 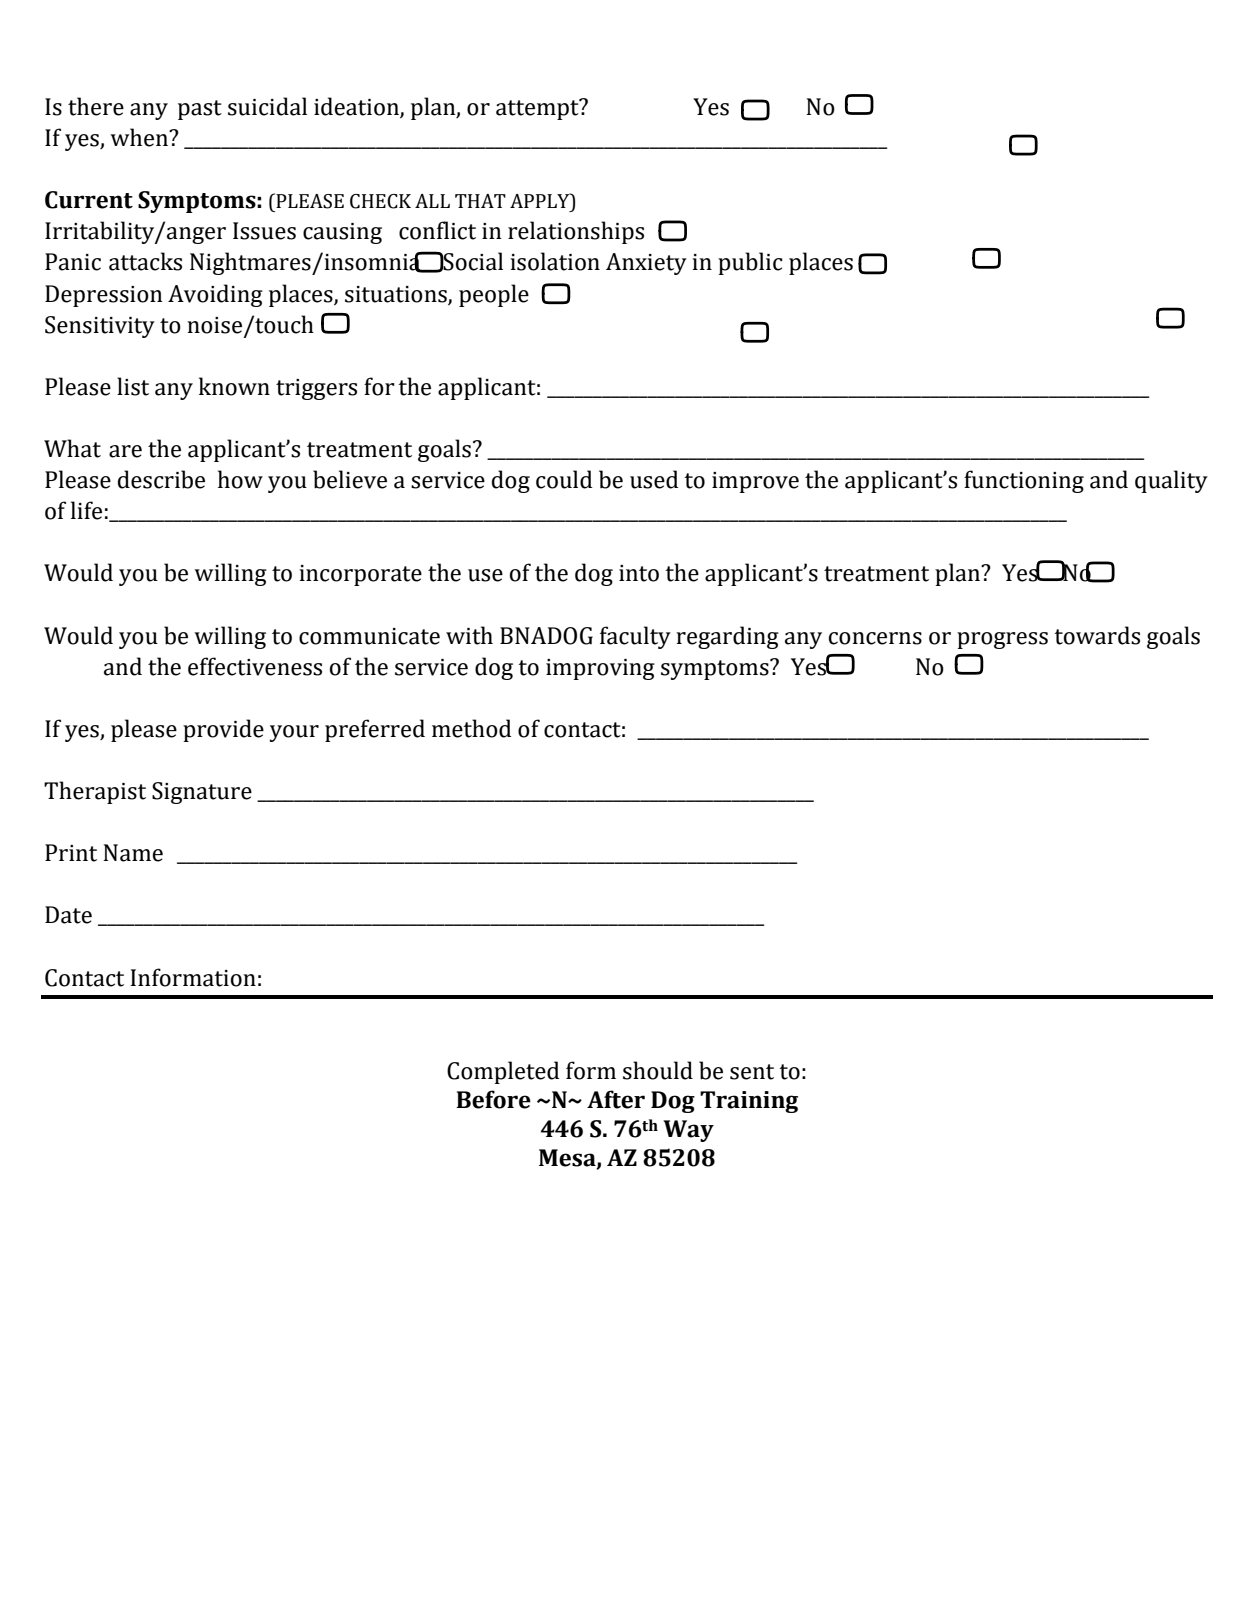 I want to click on towards, so click(x=1097, y=635).
